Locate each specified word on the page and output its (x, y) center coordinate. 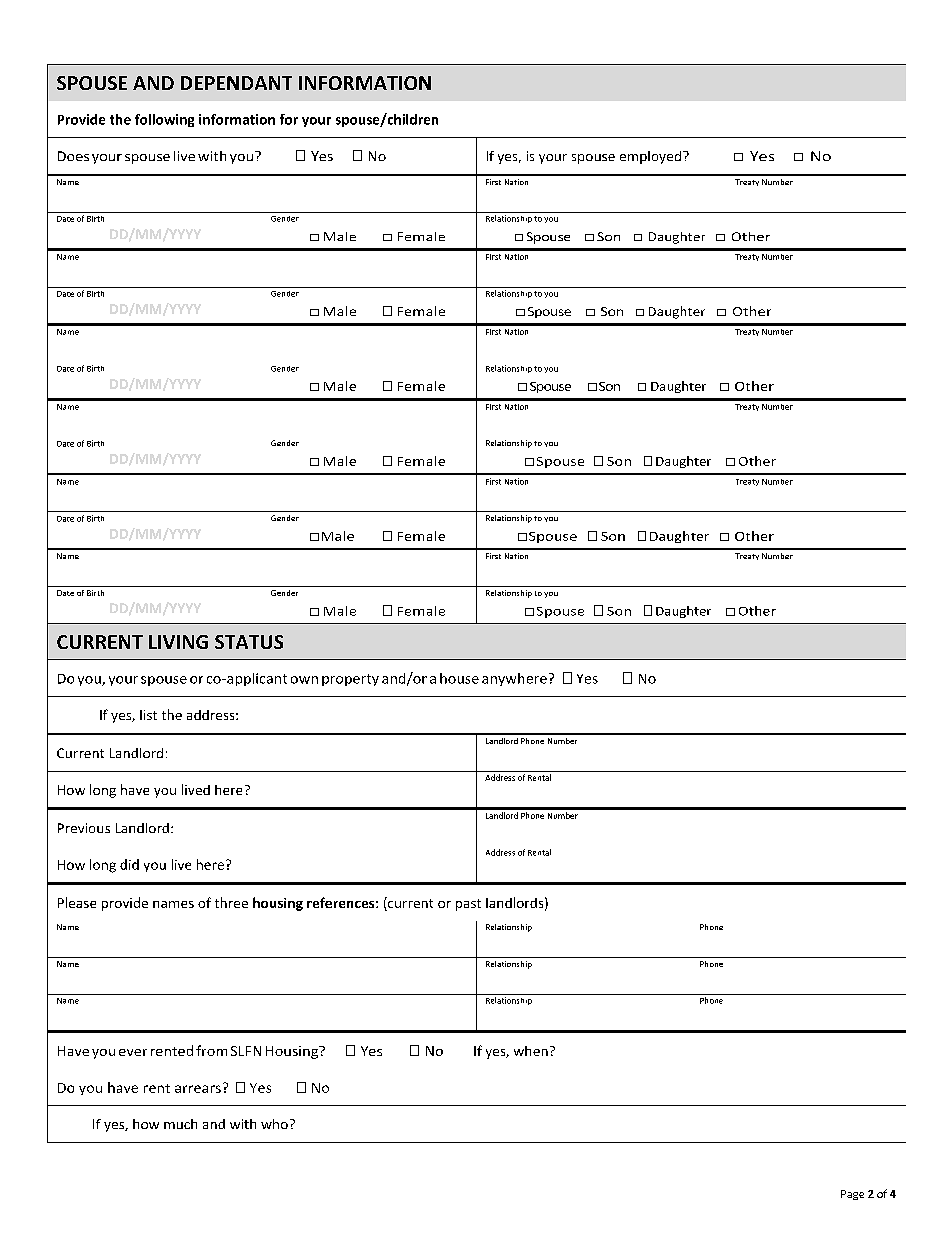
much (180, 1124)
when (531, 1051)
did (129, 864)
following (164, 120)
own (304, 680)
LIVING (178, 642)
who (274, 1124)
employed (652, 157)
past (468, 905)
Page (852, 1195)
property (350, 680)
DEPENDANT (236, 83)
